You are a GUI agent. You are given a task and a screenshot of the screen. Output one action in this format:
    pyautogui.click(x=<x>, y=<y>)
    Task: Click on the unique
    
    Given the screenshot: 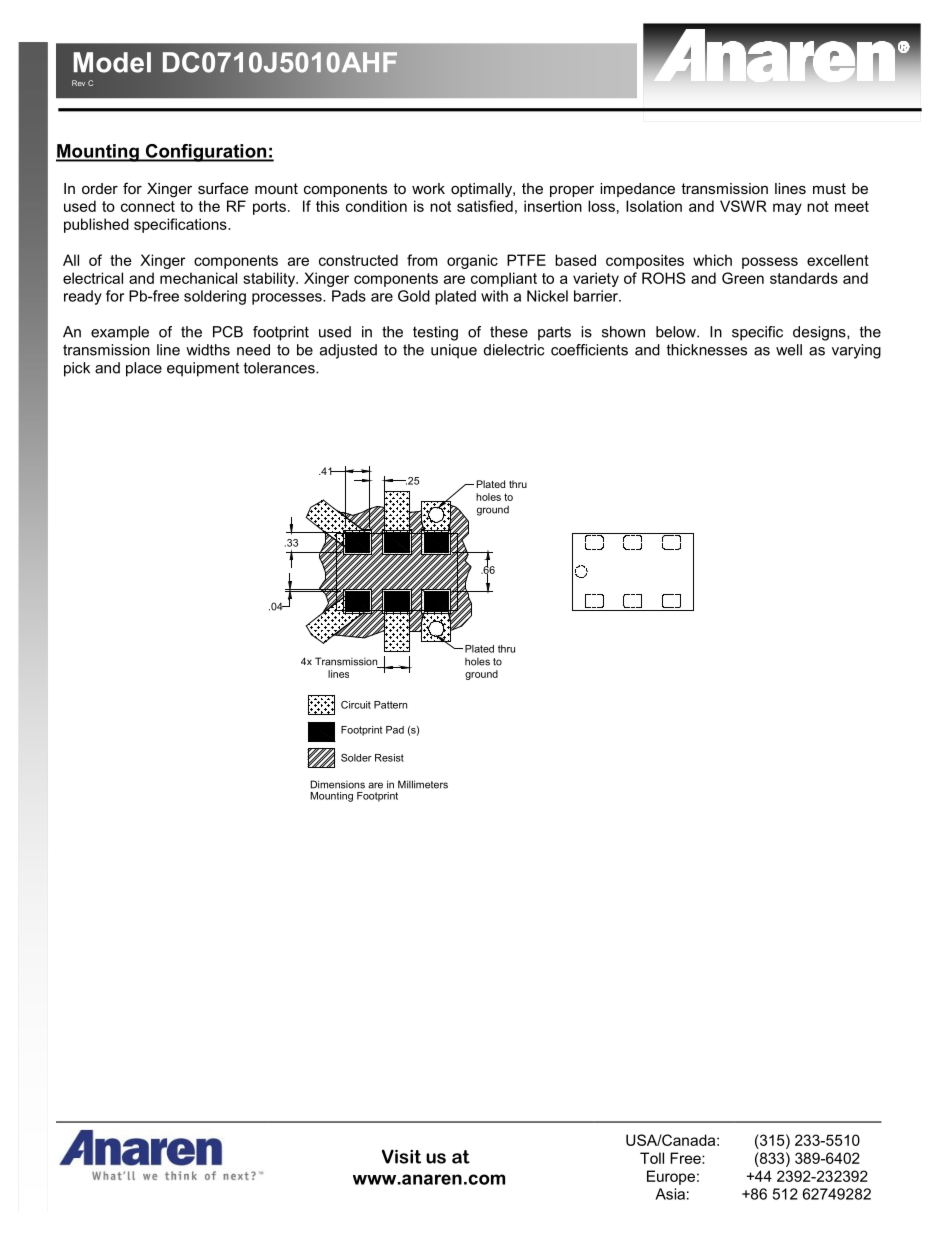 What is the action you would take?
    pyautogui.click(x=454, y=351)
